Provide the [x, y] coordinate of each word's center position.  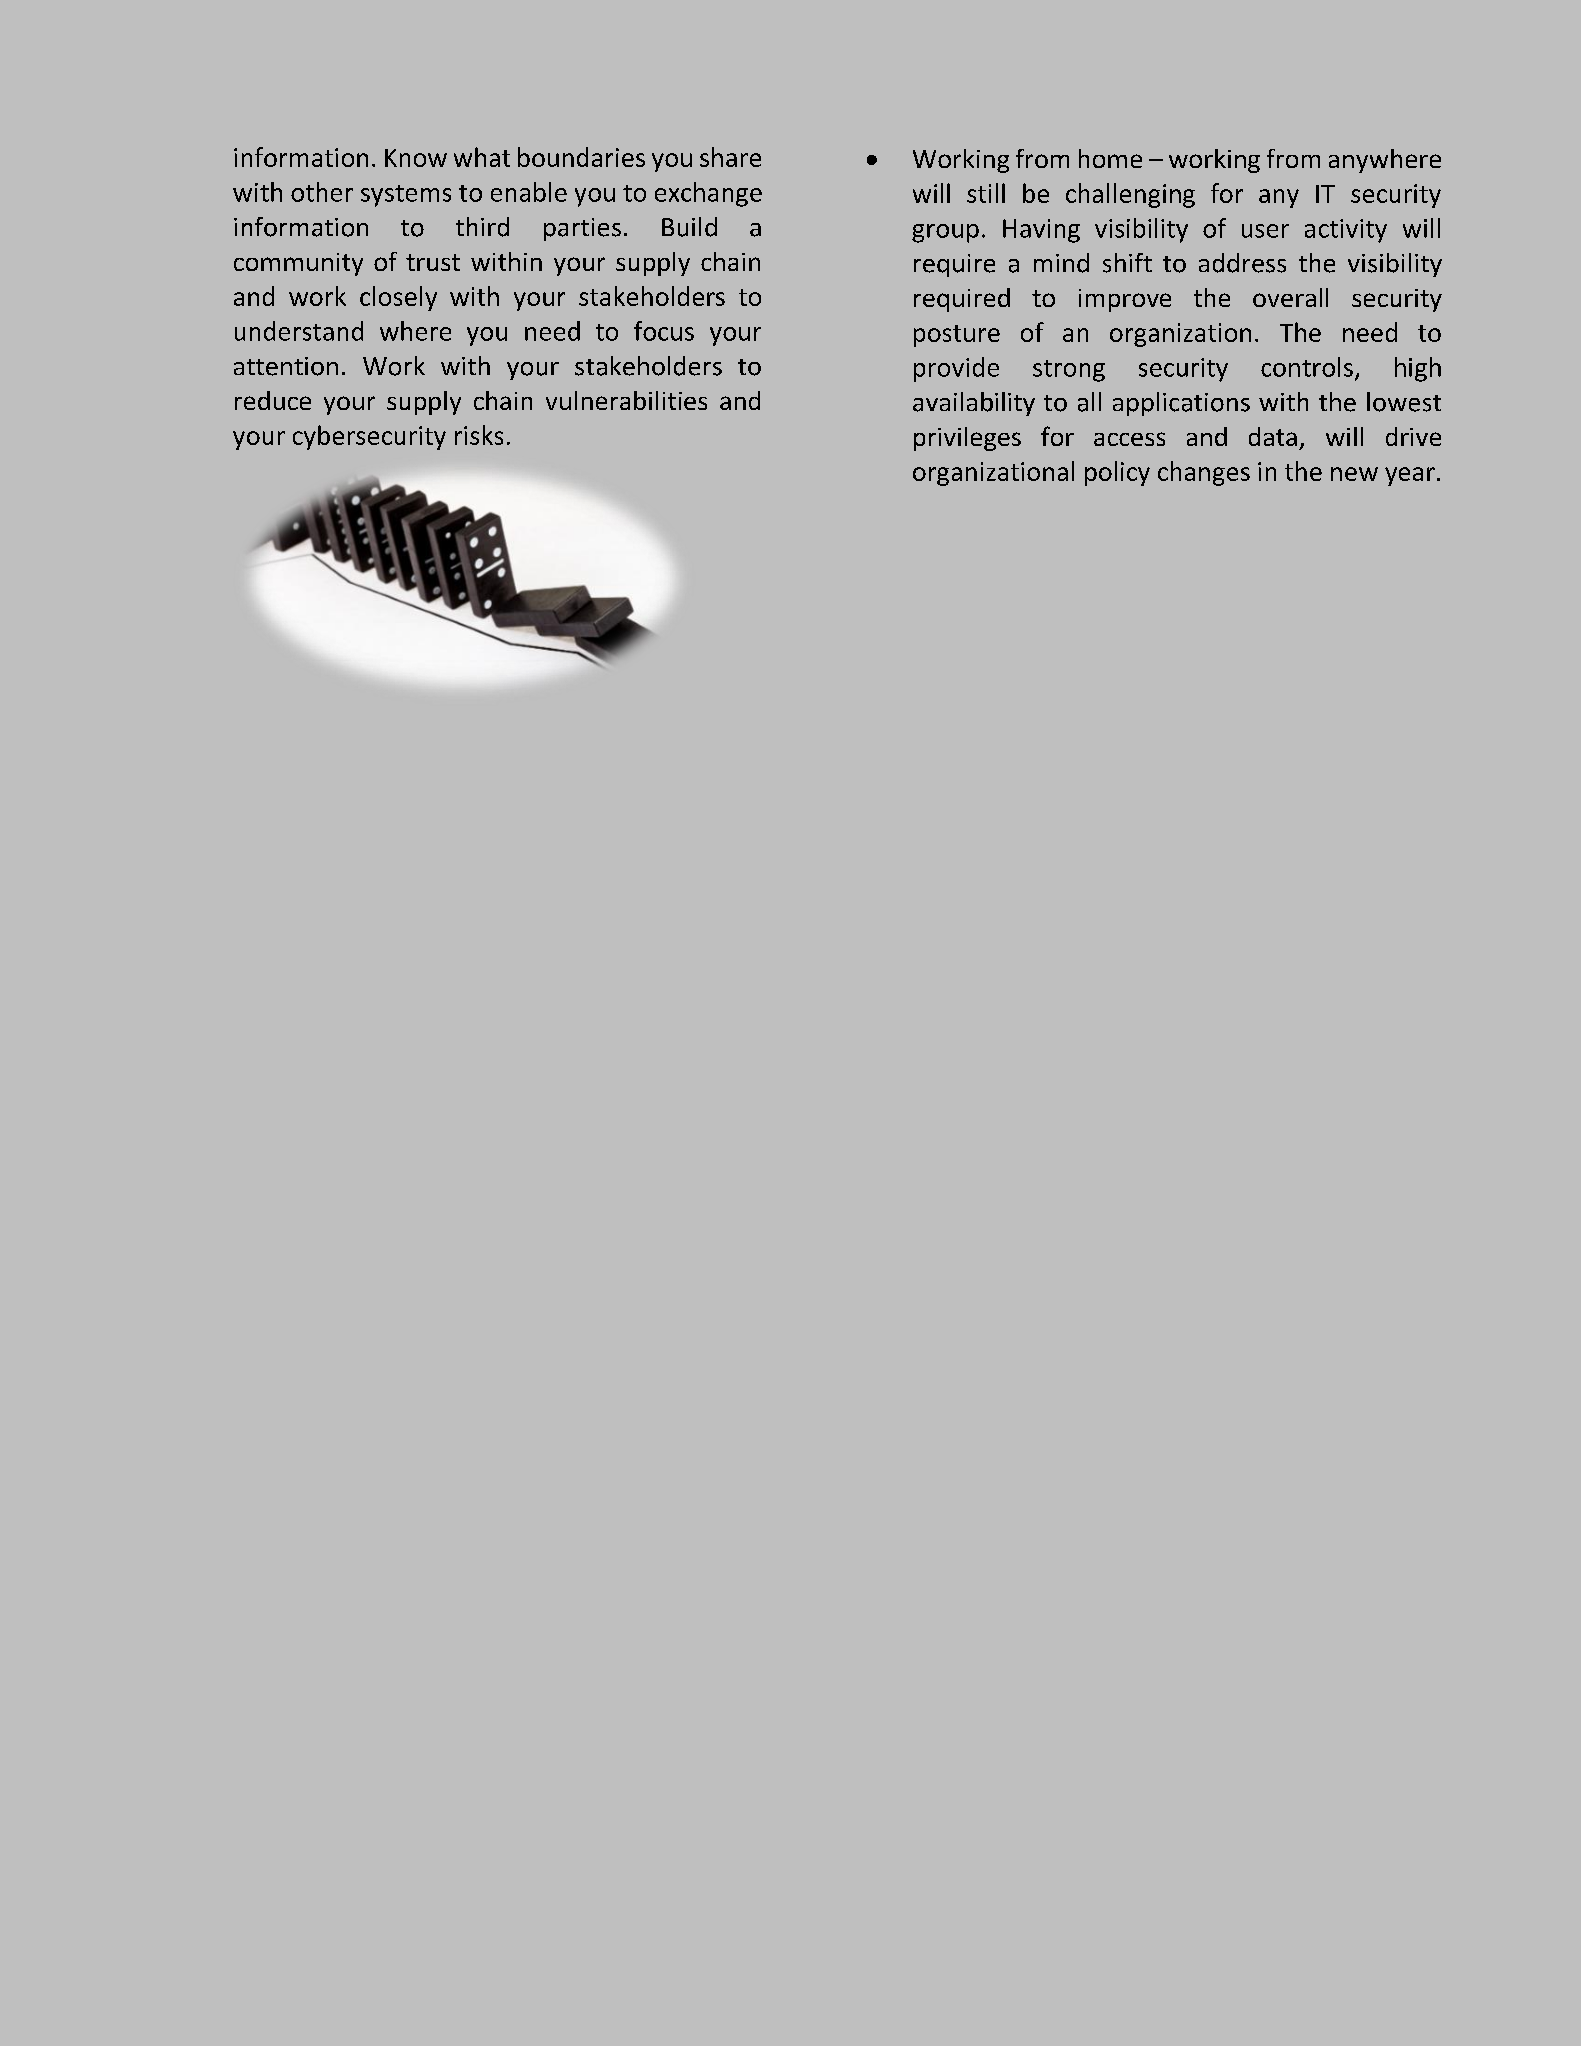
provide [956, 369]
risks [479, 435]
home [1110, 158]
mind [1061, 263]
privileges [967, 439]
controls [1307, 367]
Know [416, 158]
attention [286, 366]
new [1354, 474]
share [730, 157]
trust [433, 262]
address [1242, 263]
